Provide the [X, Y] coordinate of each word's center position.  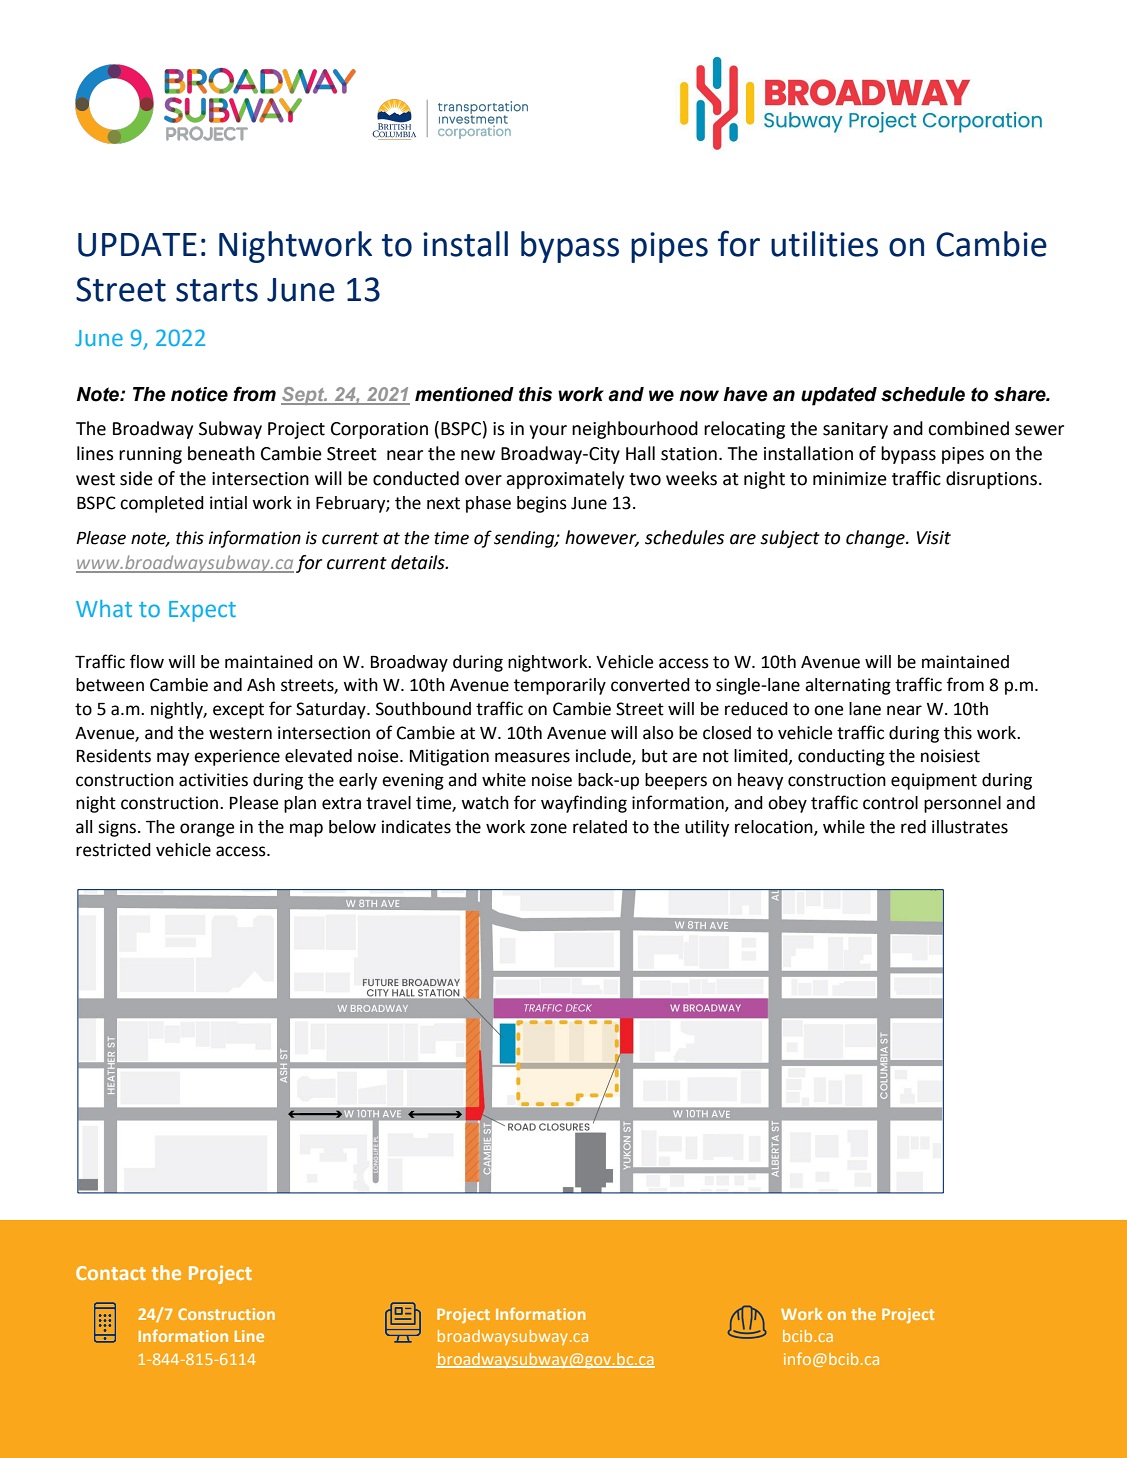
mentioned [464, 394]
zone [548, 828]
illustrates [970, 827]
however [602, 538]
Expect [202, 611]
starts [217, 290]
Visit [934, 538]
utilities [824, 244]
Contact [111, 1273]
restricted [113, 850]
